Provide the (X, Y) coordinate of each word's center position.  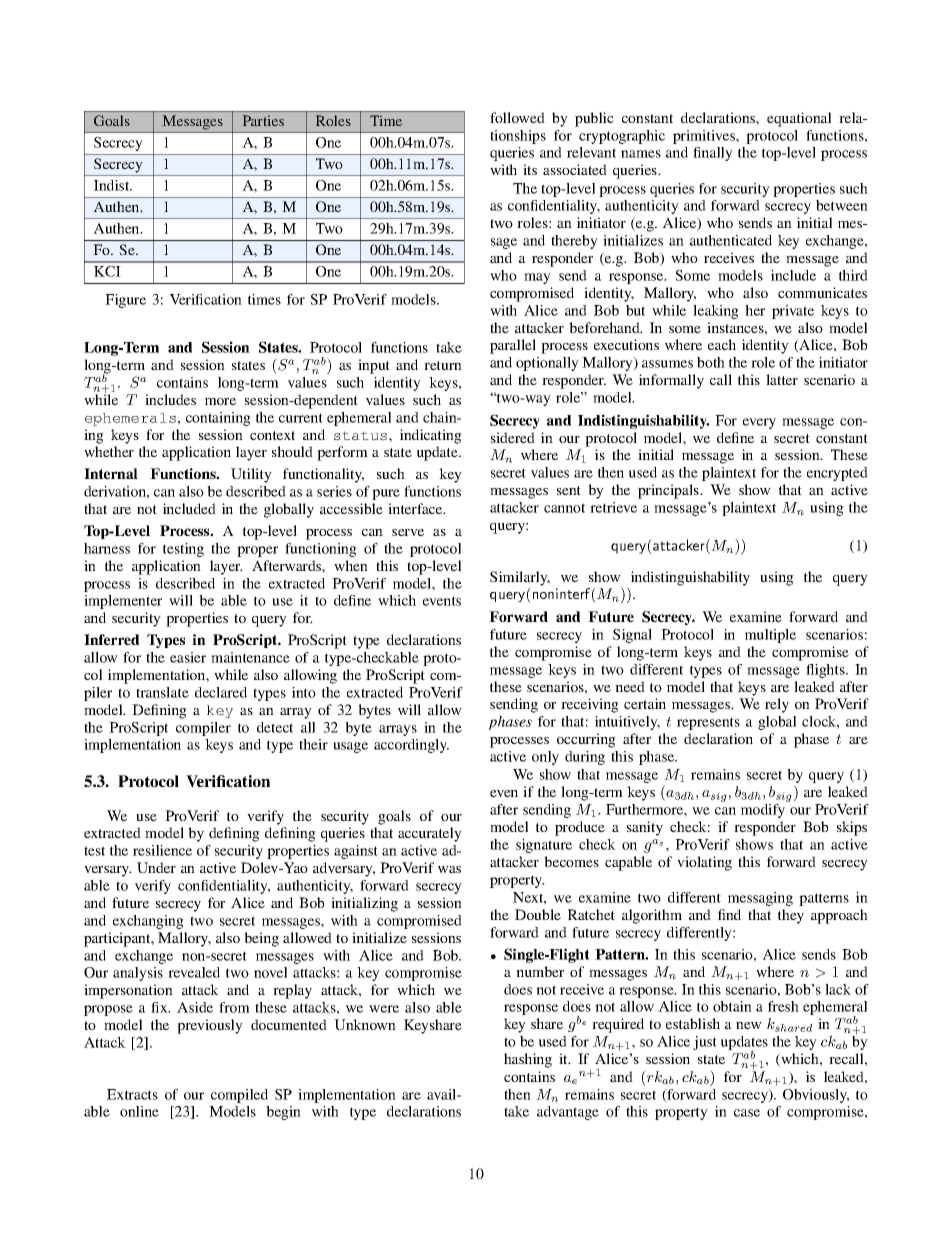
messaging (760, 899)
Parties (263, 120)
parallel (513, 346)
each (722, 344)
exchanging (148, 922)
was (449, 869)
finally (713, 154)
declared (221, 692)
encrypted (837, 474)
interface (416, 508)
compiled (239, 1096)
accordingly (411, 746)
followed (517, 117)
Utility (251, 475)
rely (777, 705)
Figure (125, 301)
